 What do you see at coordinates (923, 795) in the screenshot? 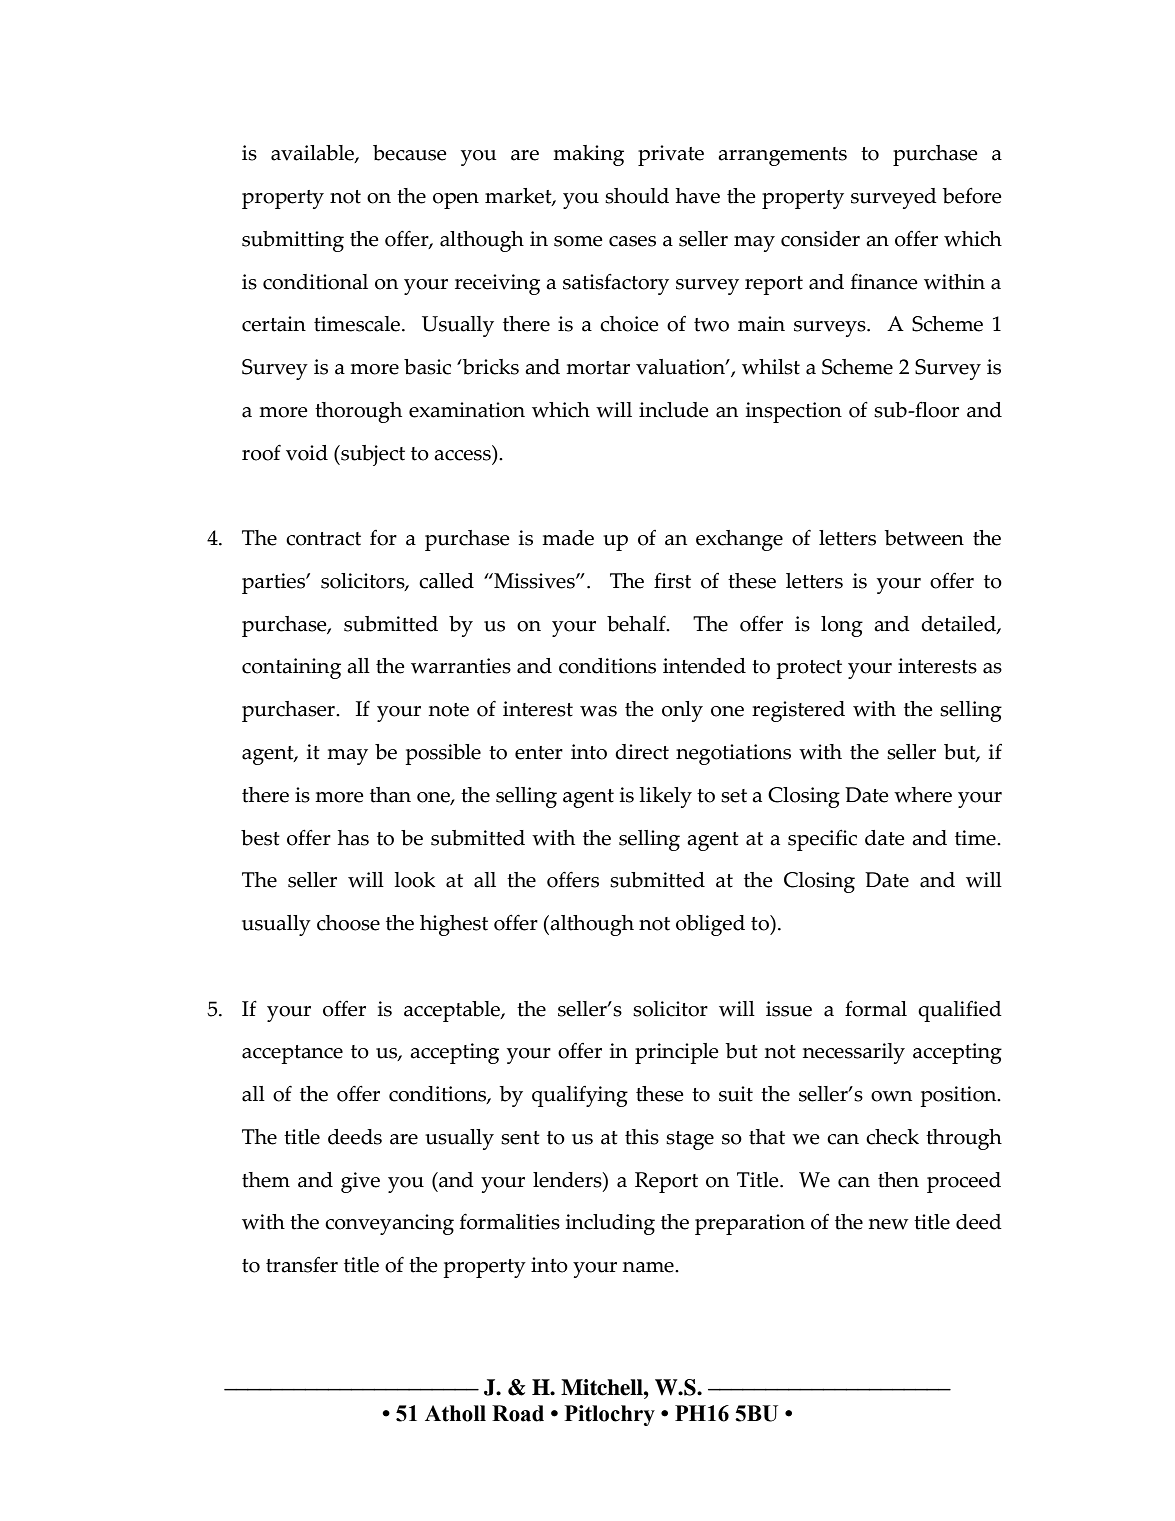
I see `where` at bounding box center [923, 795].
